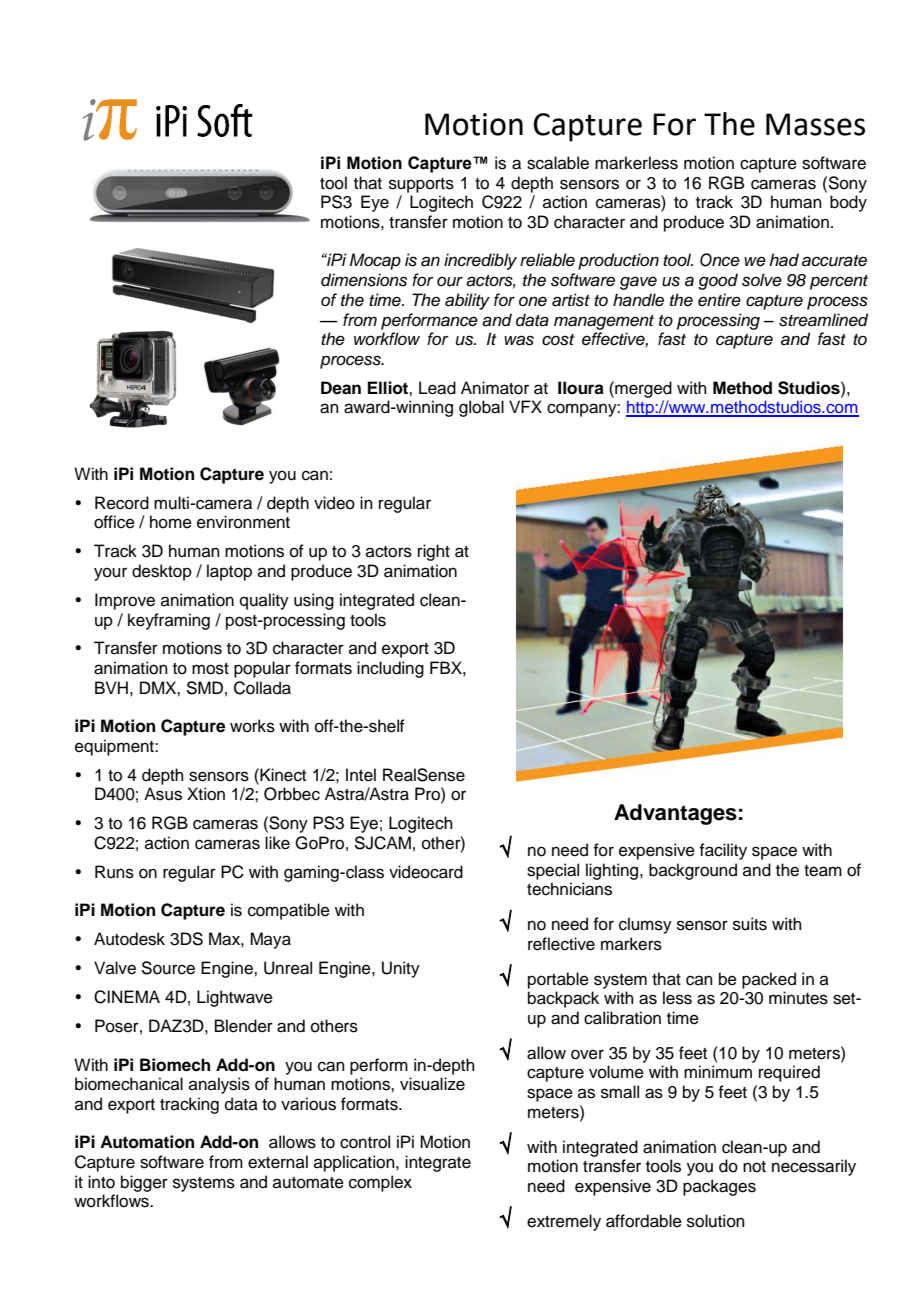 This document has height=1308, width=924. Describe the element at coordinates (390, 669) in the document. I see `including` at that location.
